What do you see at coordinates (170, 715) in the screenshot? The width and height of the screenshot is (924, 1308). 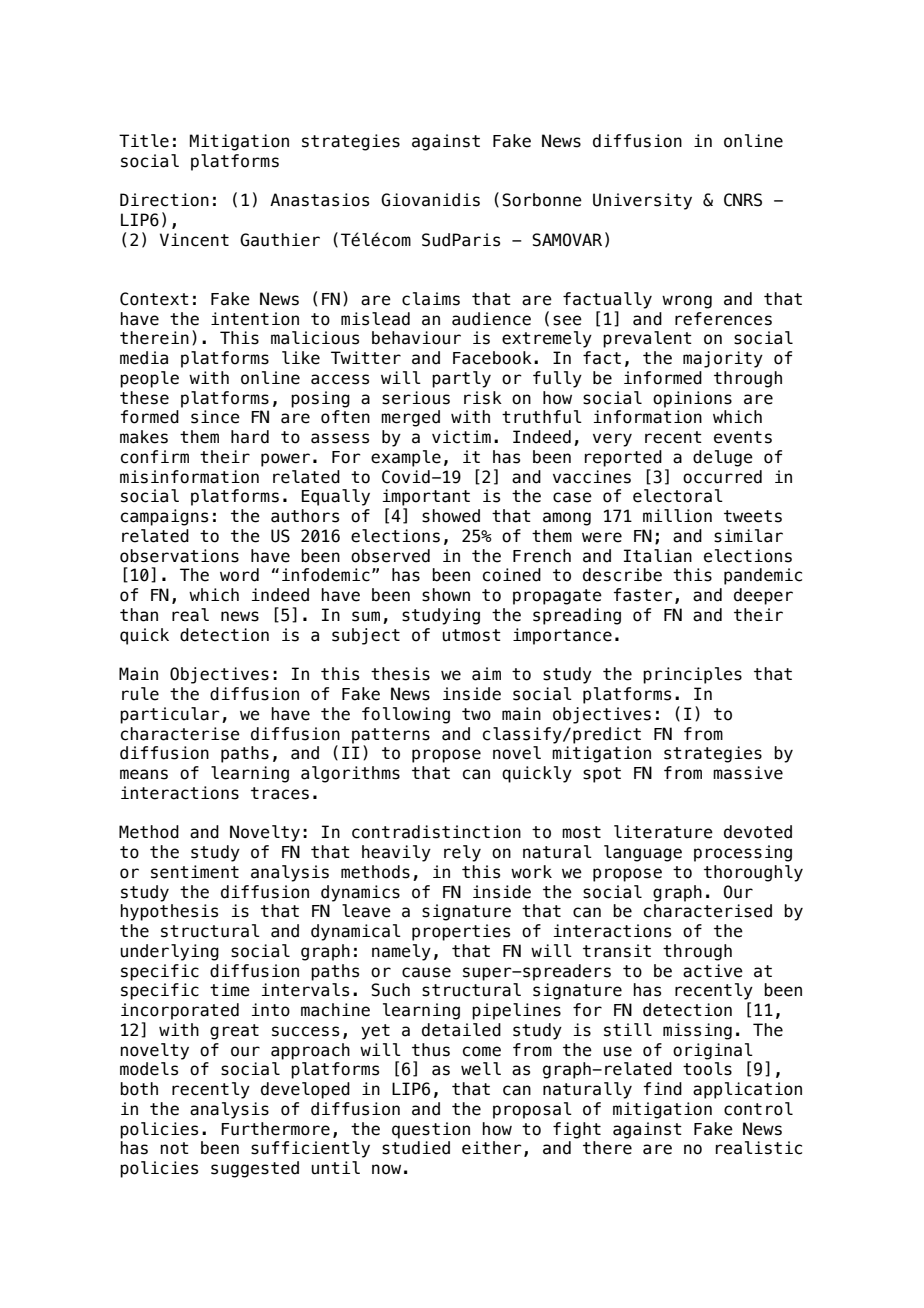 I see `particular` at bounding box center [170, 715].
